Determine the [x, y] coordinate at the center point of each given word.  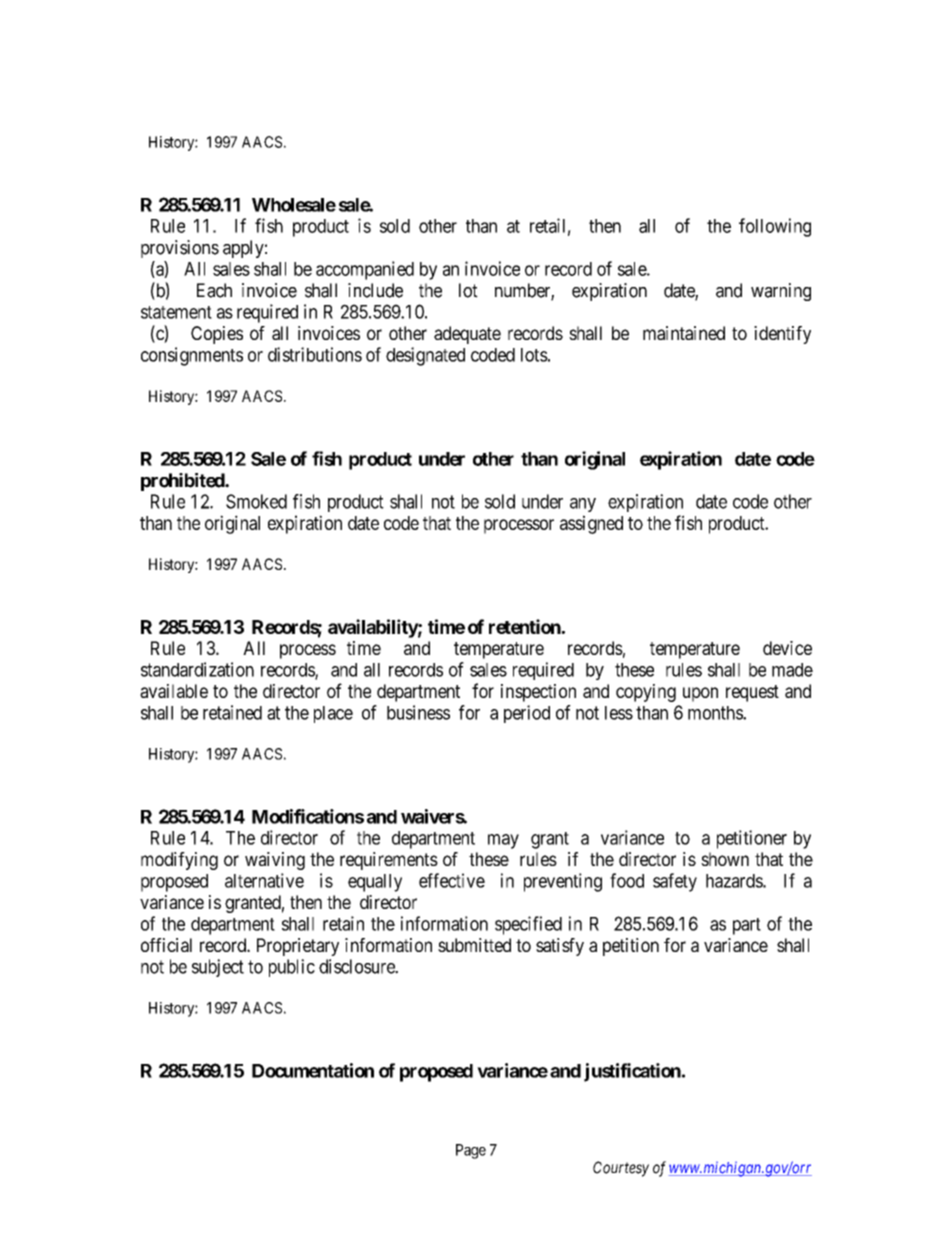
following [775, 227]
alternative [264, 880]
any [583, 505]
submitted [474, 945]
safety [675, 882]
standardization [197, 669]
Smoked [256, 501]
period [527, 714]
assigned [591, 524]
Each [214, 290]
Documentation [313, 1070]
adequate [467, 335]
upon [700, 694]
